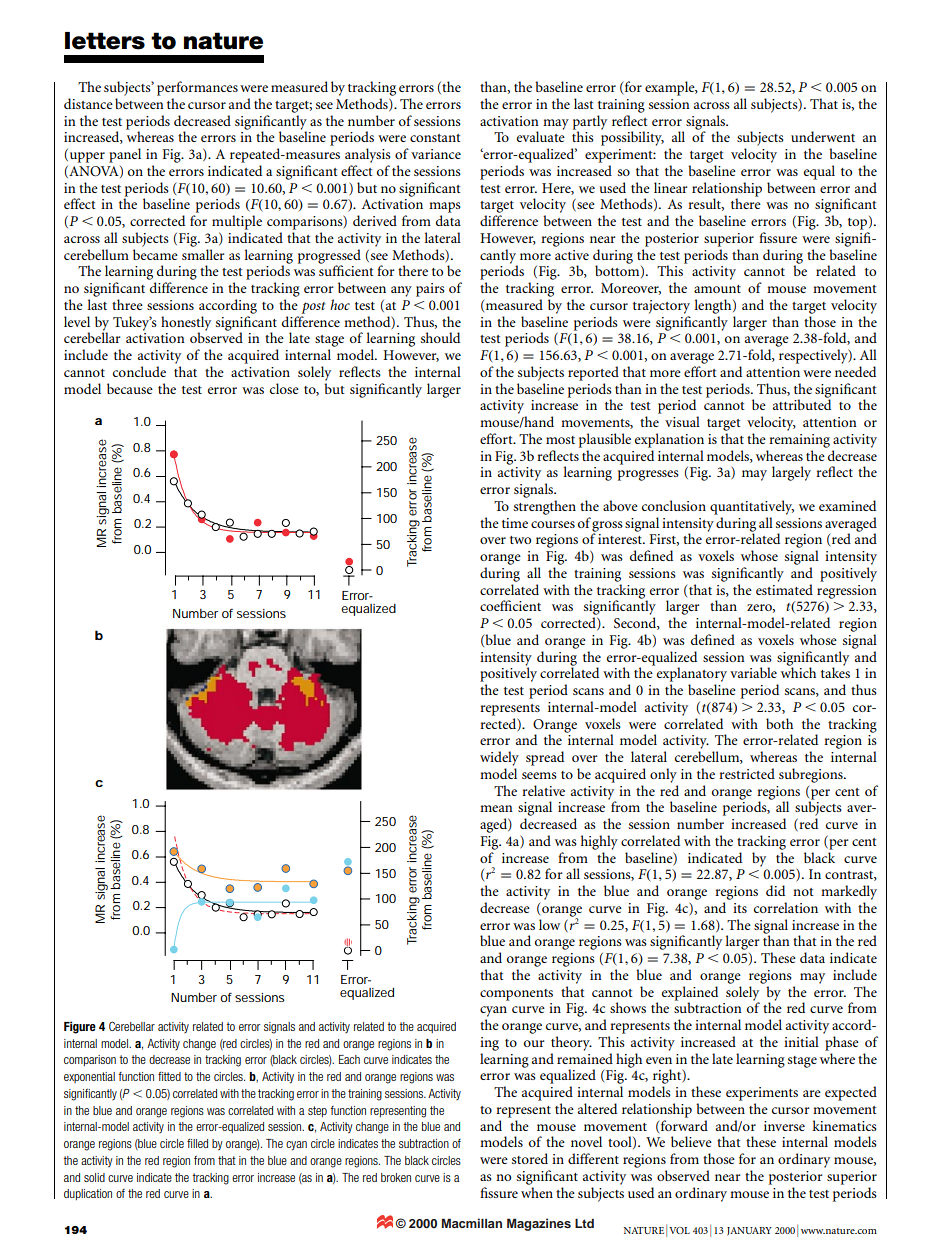 Image resolution: width=952 pixels, height=1254 pixels. What do you see at coordinates (197, 88) in the page?
I see `performances` at bounding box center [197, 88].
